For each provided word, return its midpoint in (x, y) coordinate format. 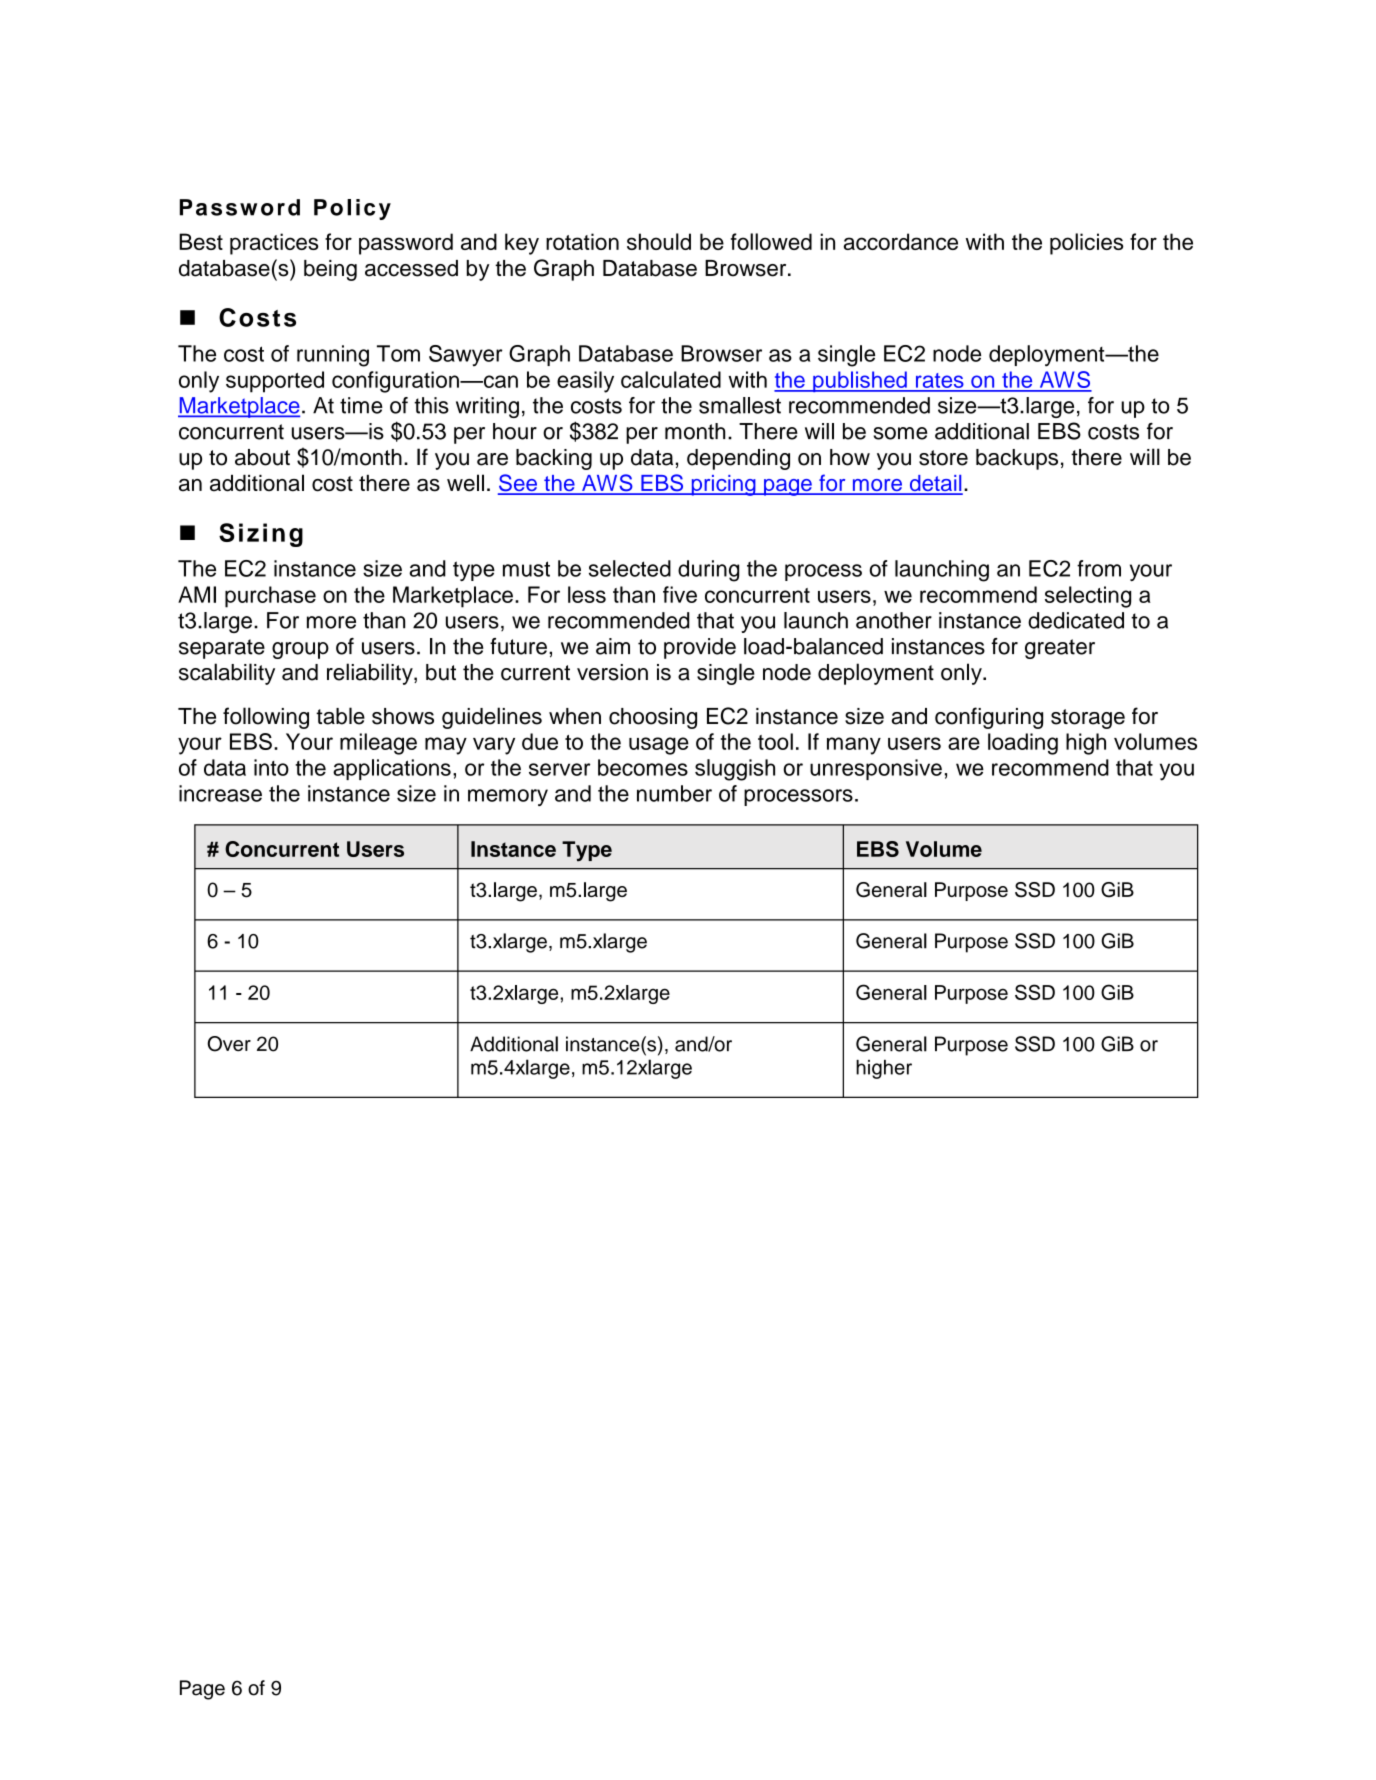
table (340, 716)
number (674, 793)
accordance (901, 241)
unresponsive (876, 769)
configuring (989, 718)
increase (220, 793)
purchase (270, 597)
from (1099, 568)
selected (630, 568)
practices (274, 244)
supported (275, 382)
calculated (671, 379)
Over (229, 1044)
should (659, 241)
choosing (653, 718)
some (900, 433)
